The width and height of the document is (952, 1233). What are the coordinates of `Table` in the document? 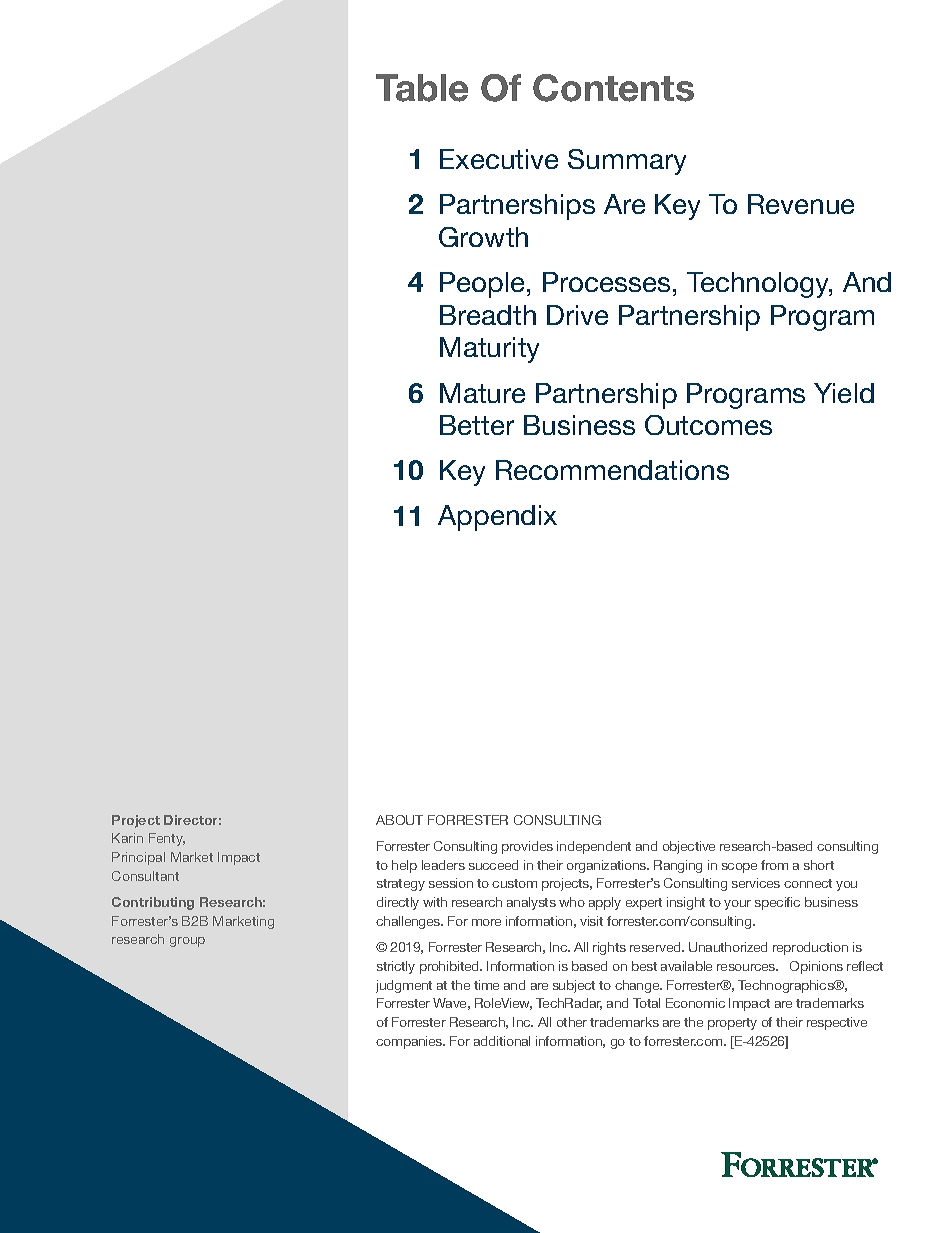 It's located at (422, 88).
